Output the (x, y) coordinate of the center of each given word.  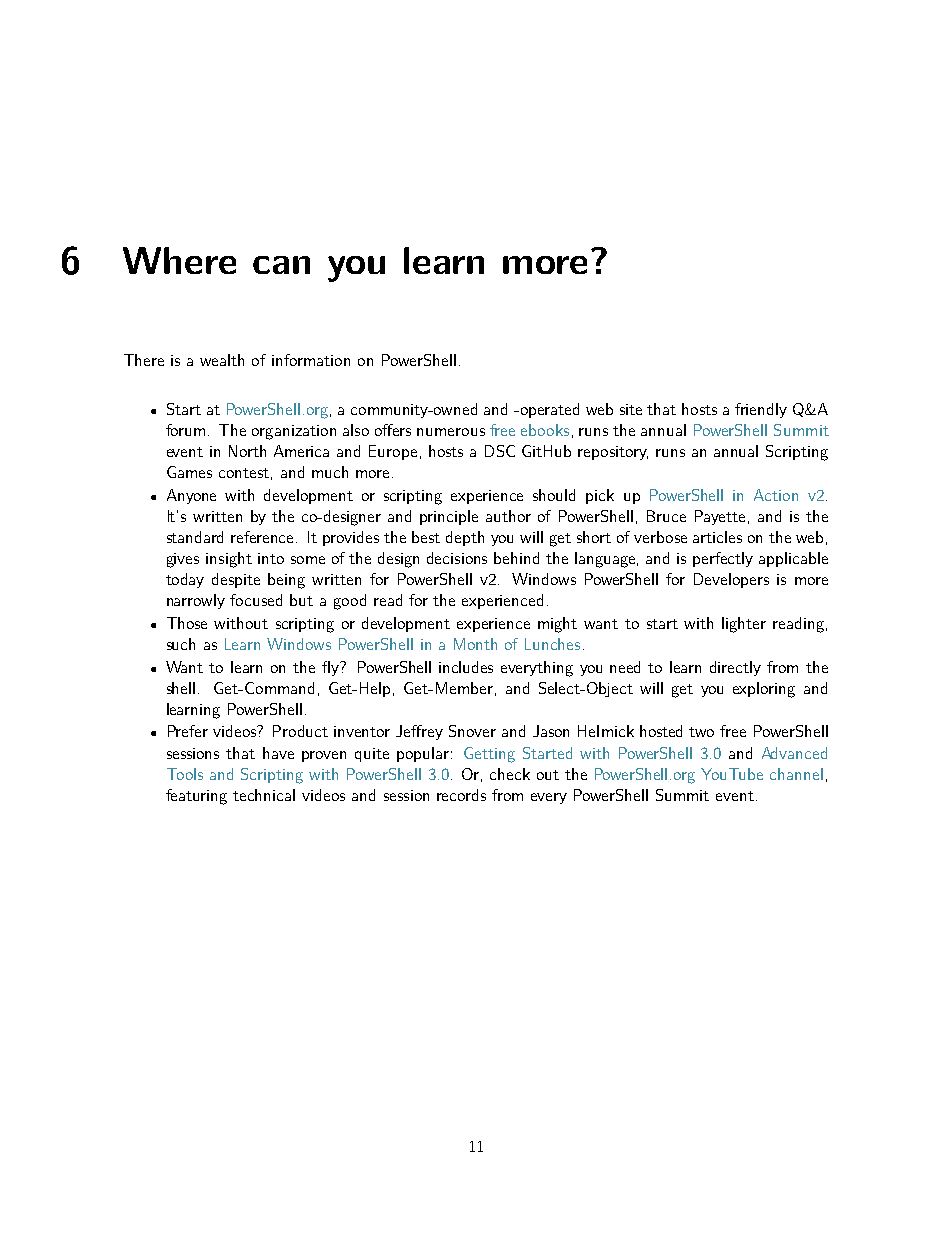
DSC (500, 451)
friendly (761, 410)
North (247, 451)
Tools (185, 774)
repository (613, 453)
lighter (744, 625)
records (461, 795)
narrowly (196, 601)
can (281, 265)
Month (475, 644)
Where (179, 260)
